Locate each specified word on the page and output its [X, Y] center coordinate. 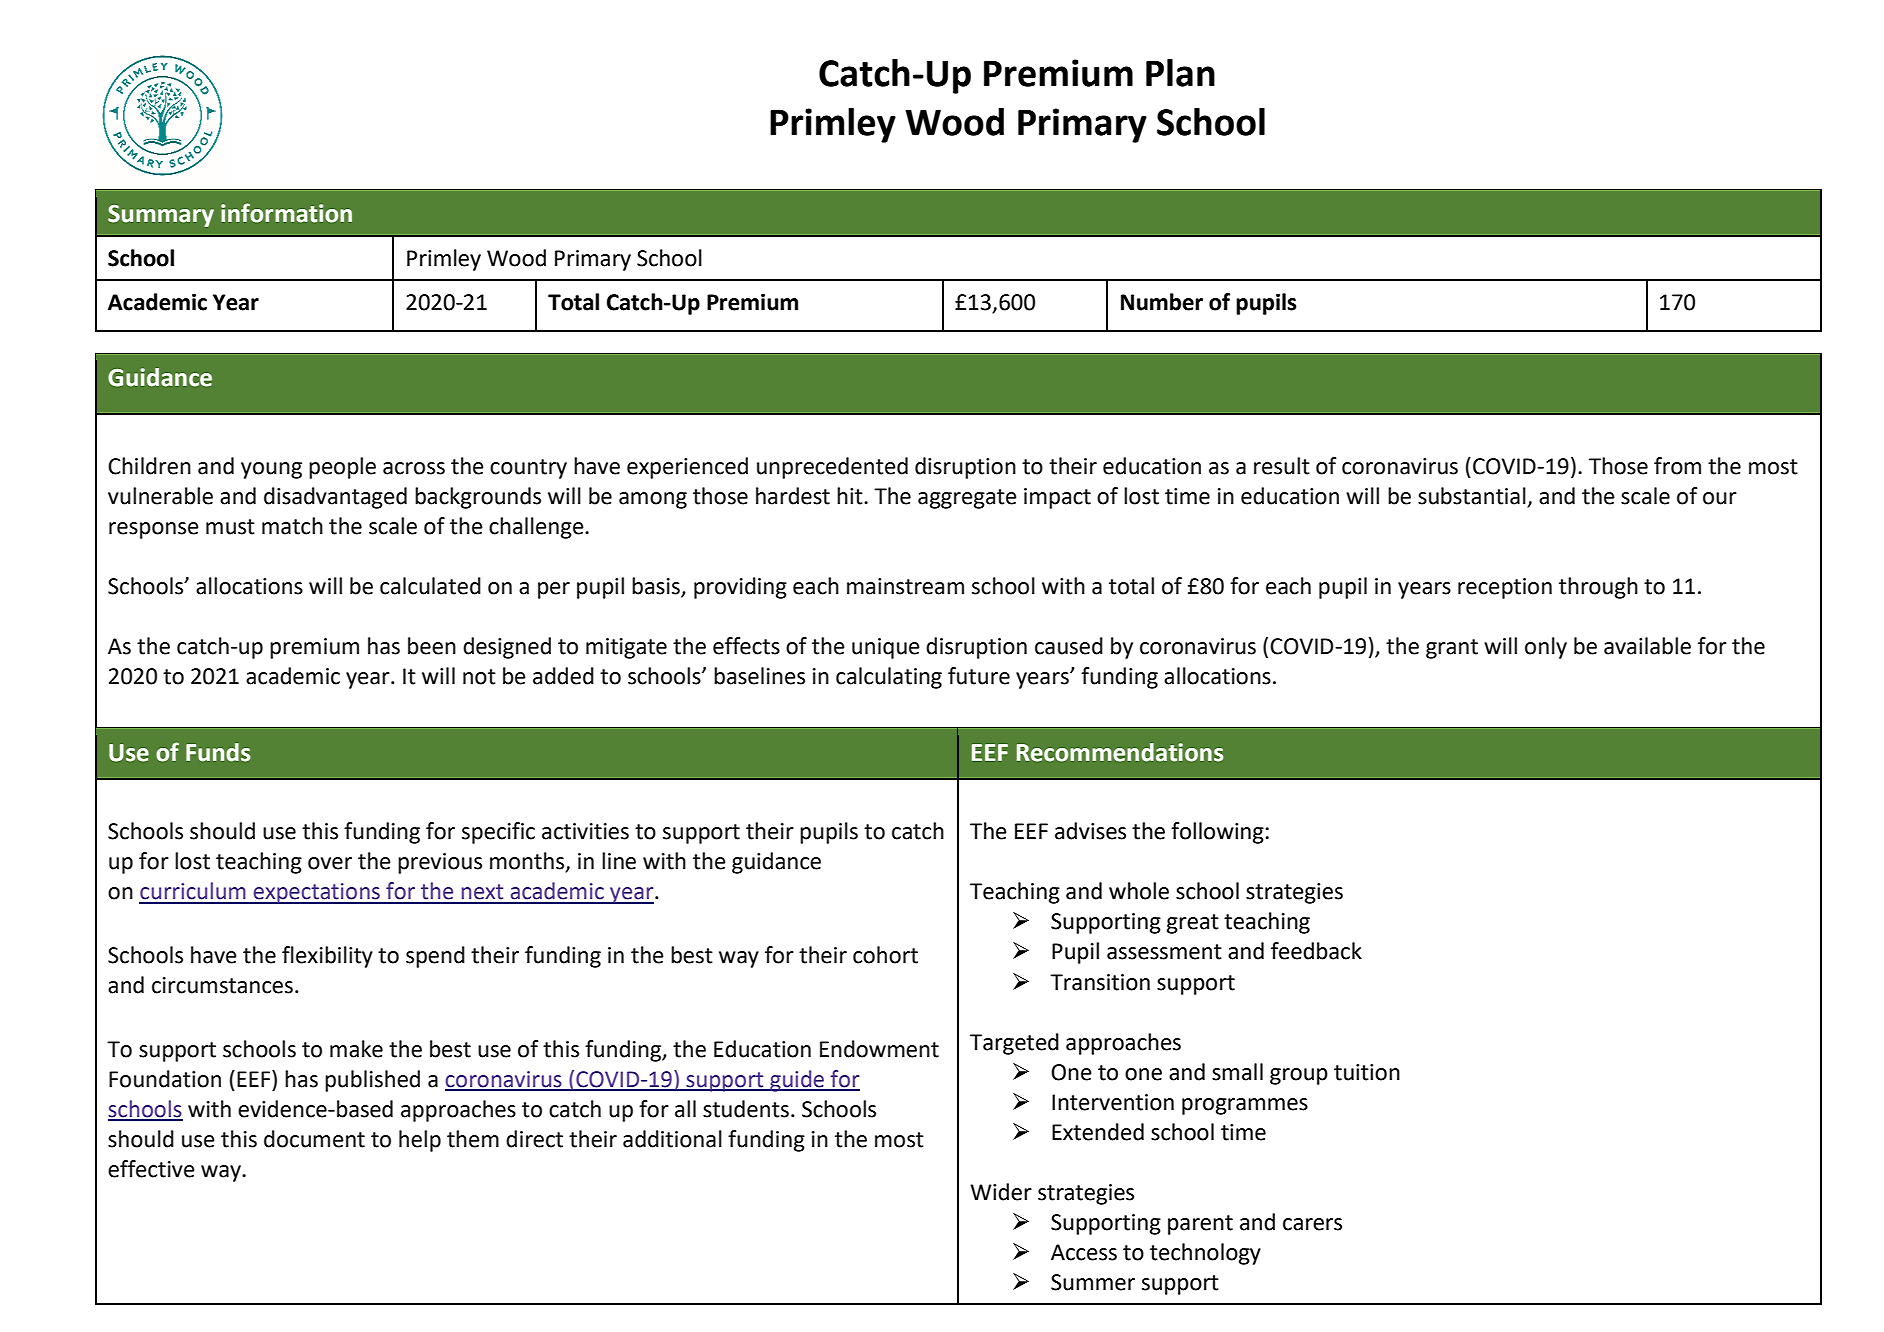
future [979, 676]
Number [1162, 302]
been [432, 646]
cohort [885, 955]
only [1546, 648]
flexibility [327, 957]
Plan [1180, 73]
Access [1084, 1252]
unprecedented [832, 468]
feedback [1316, 951]
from [1677, 466]
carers [1312, 1224]
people [342, 468]
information [286, 213]
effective [151, 1169]
